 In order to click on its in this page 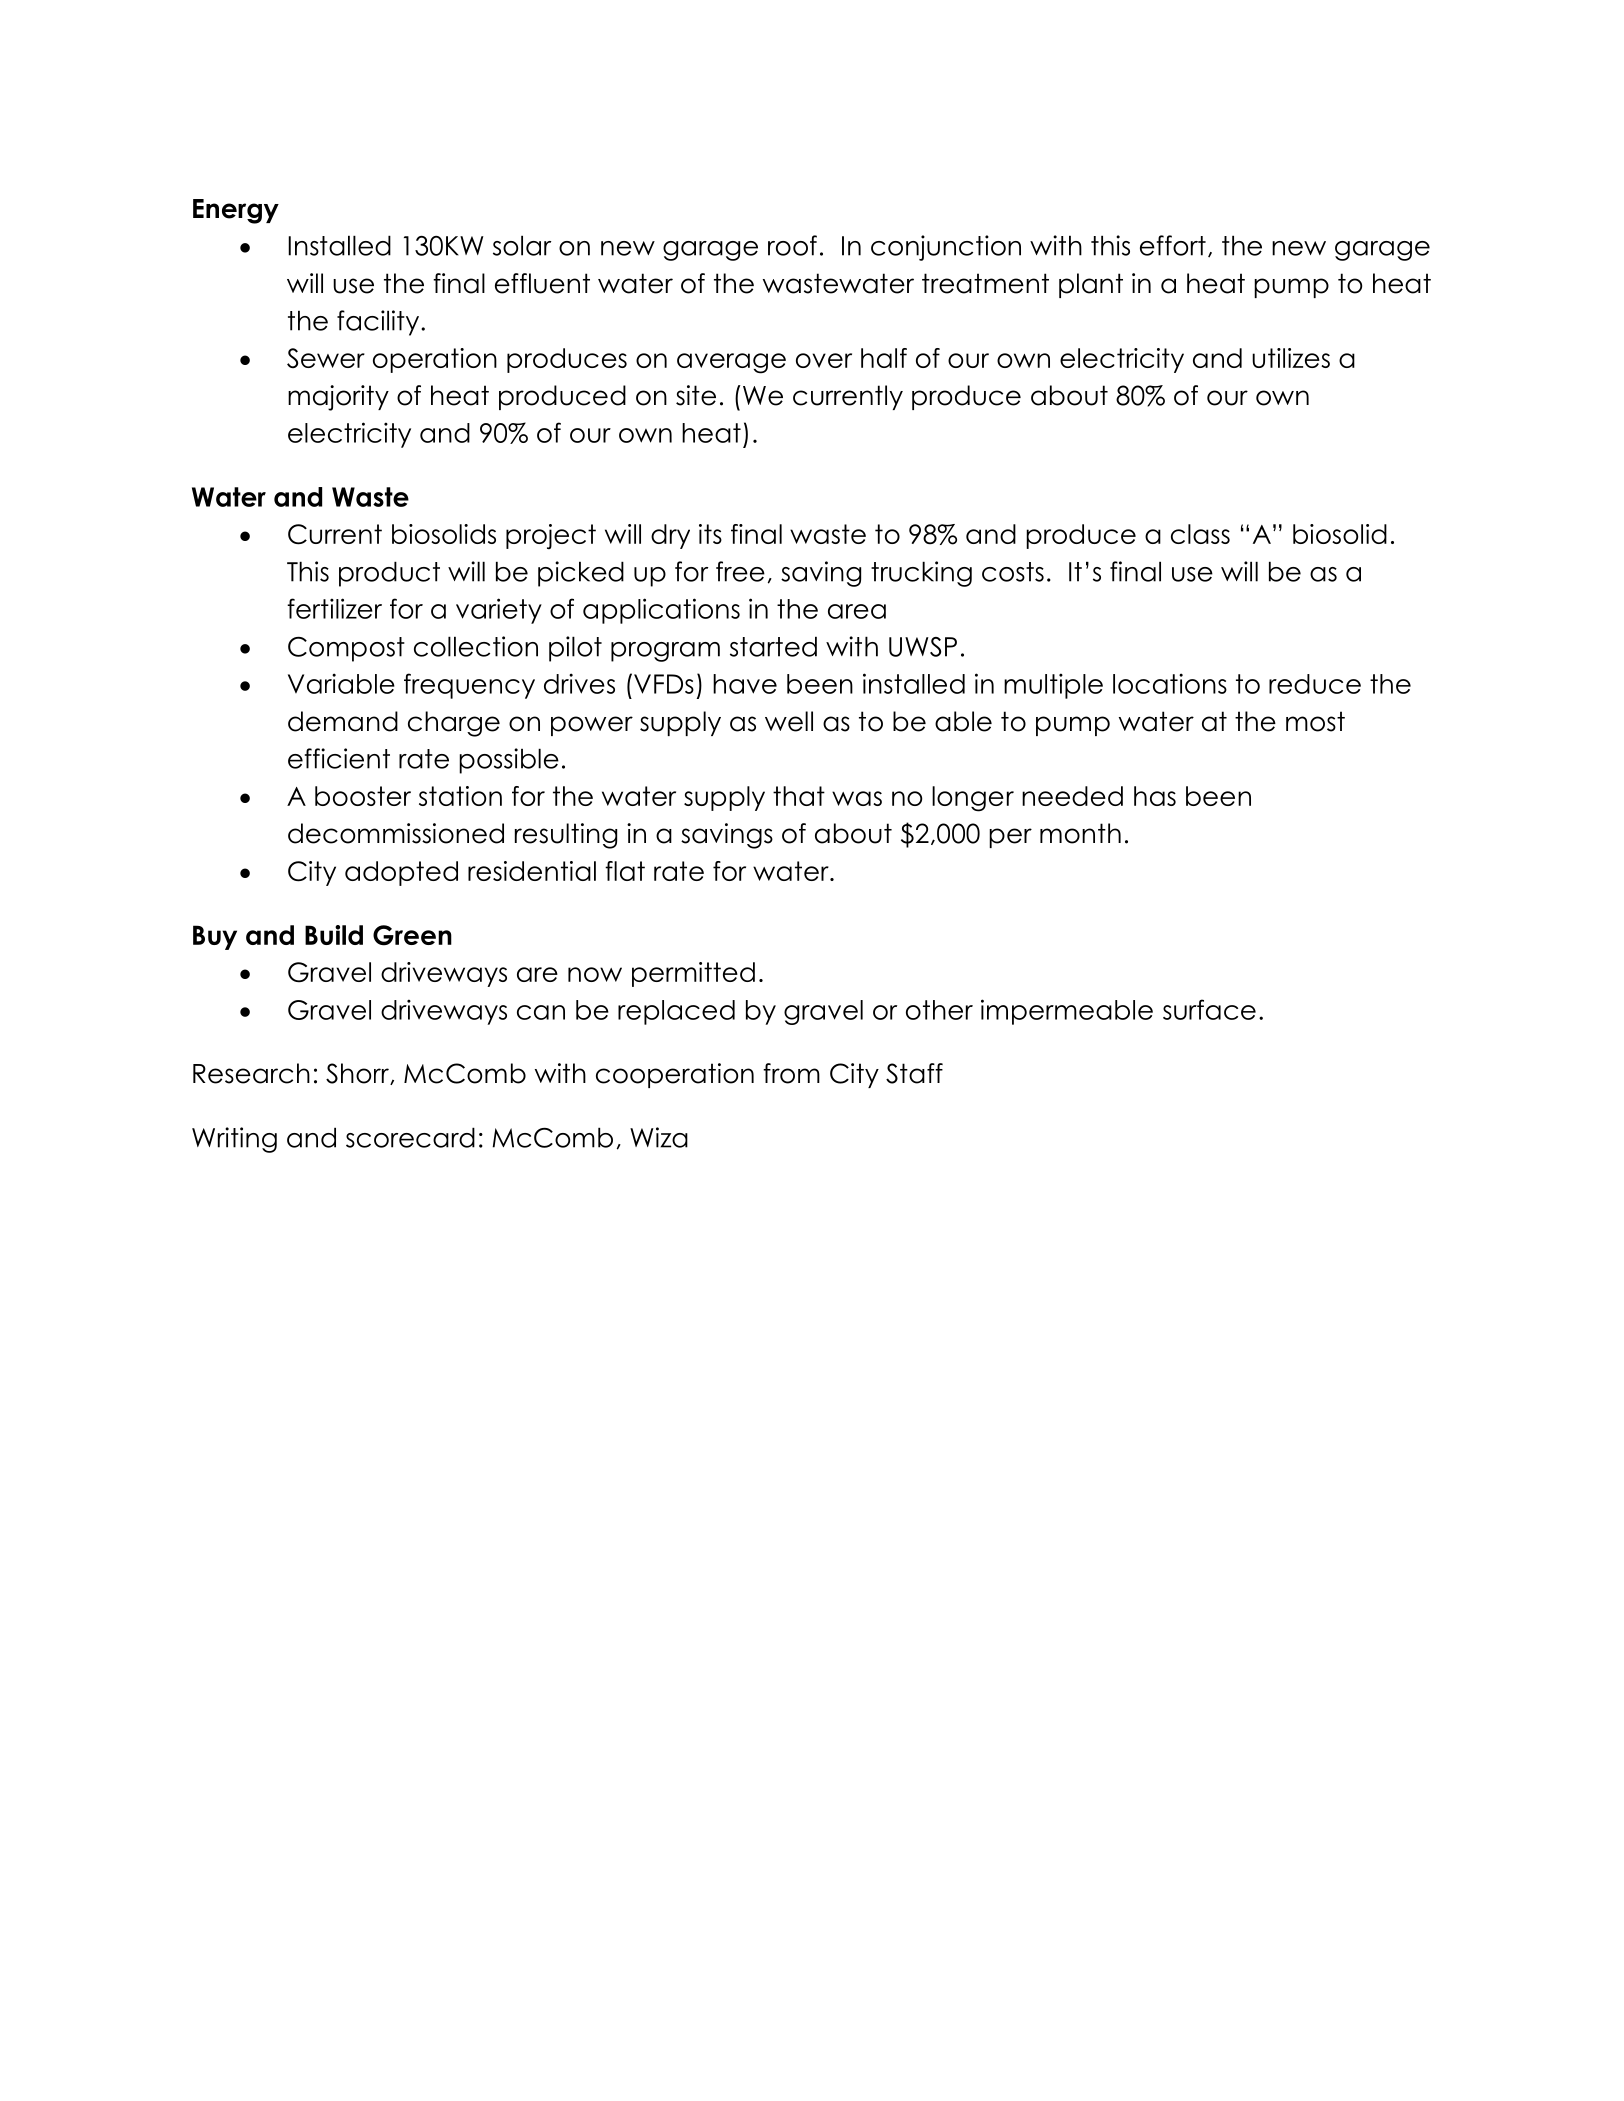, I will do `click(710, 534)`.
